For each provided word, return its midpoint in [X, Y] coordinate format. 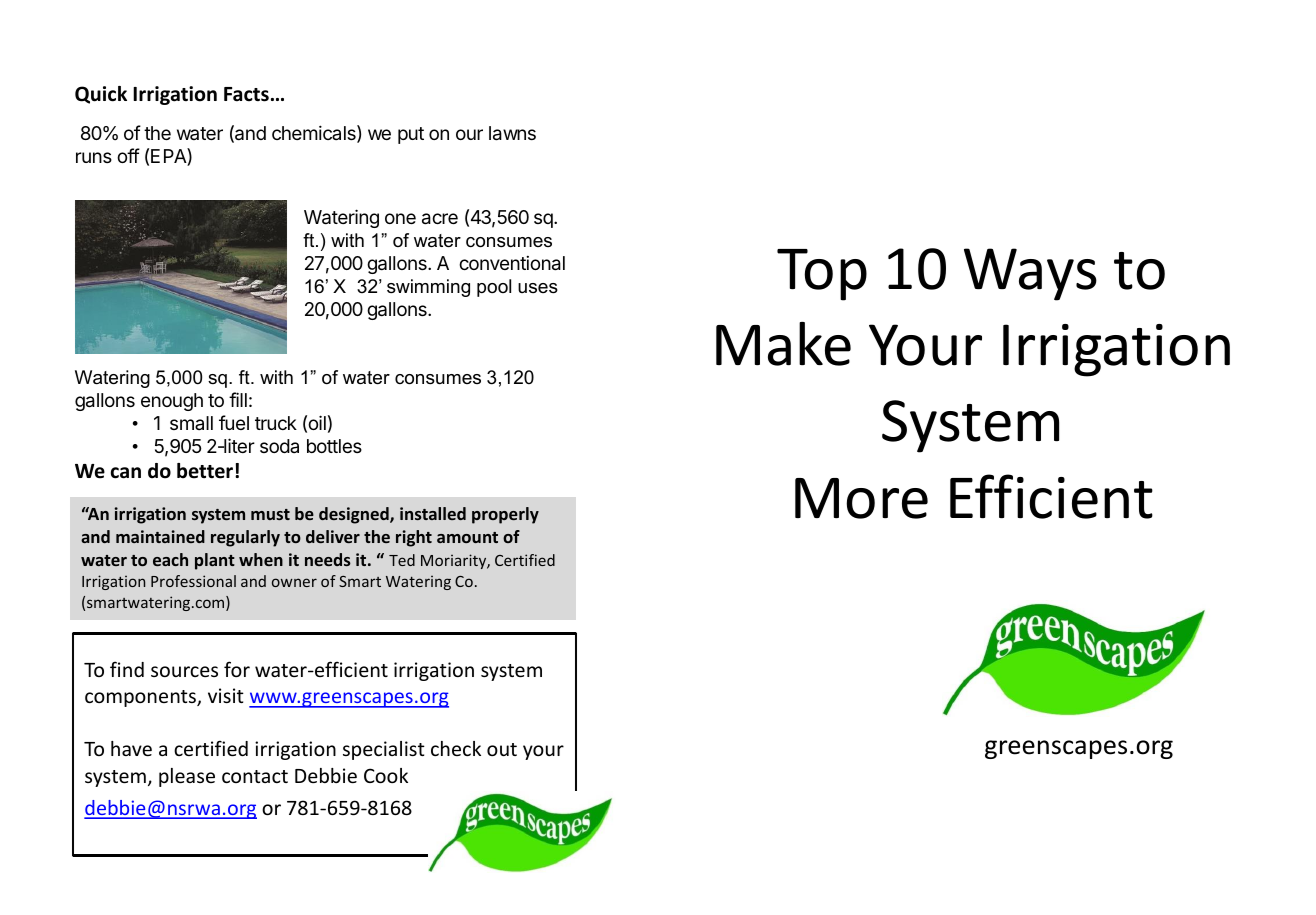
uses [538, 288]
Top [822, 275]
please [187, 777]
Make [783, 344]
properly [505, 515]
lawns [512, 133]
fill [238, 399]
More [861, 498]
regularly [245, 538]
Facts [246, 94]
